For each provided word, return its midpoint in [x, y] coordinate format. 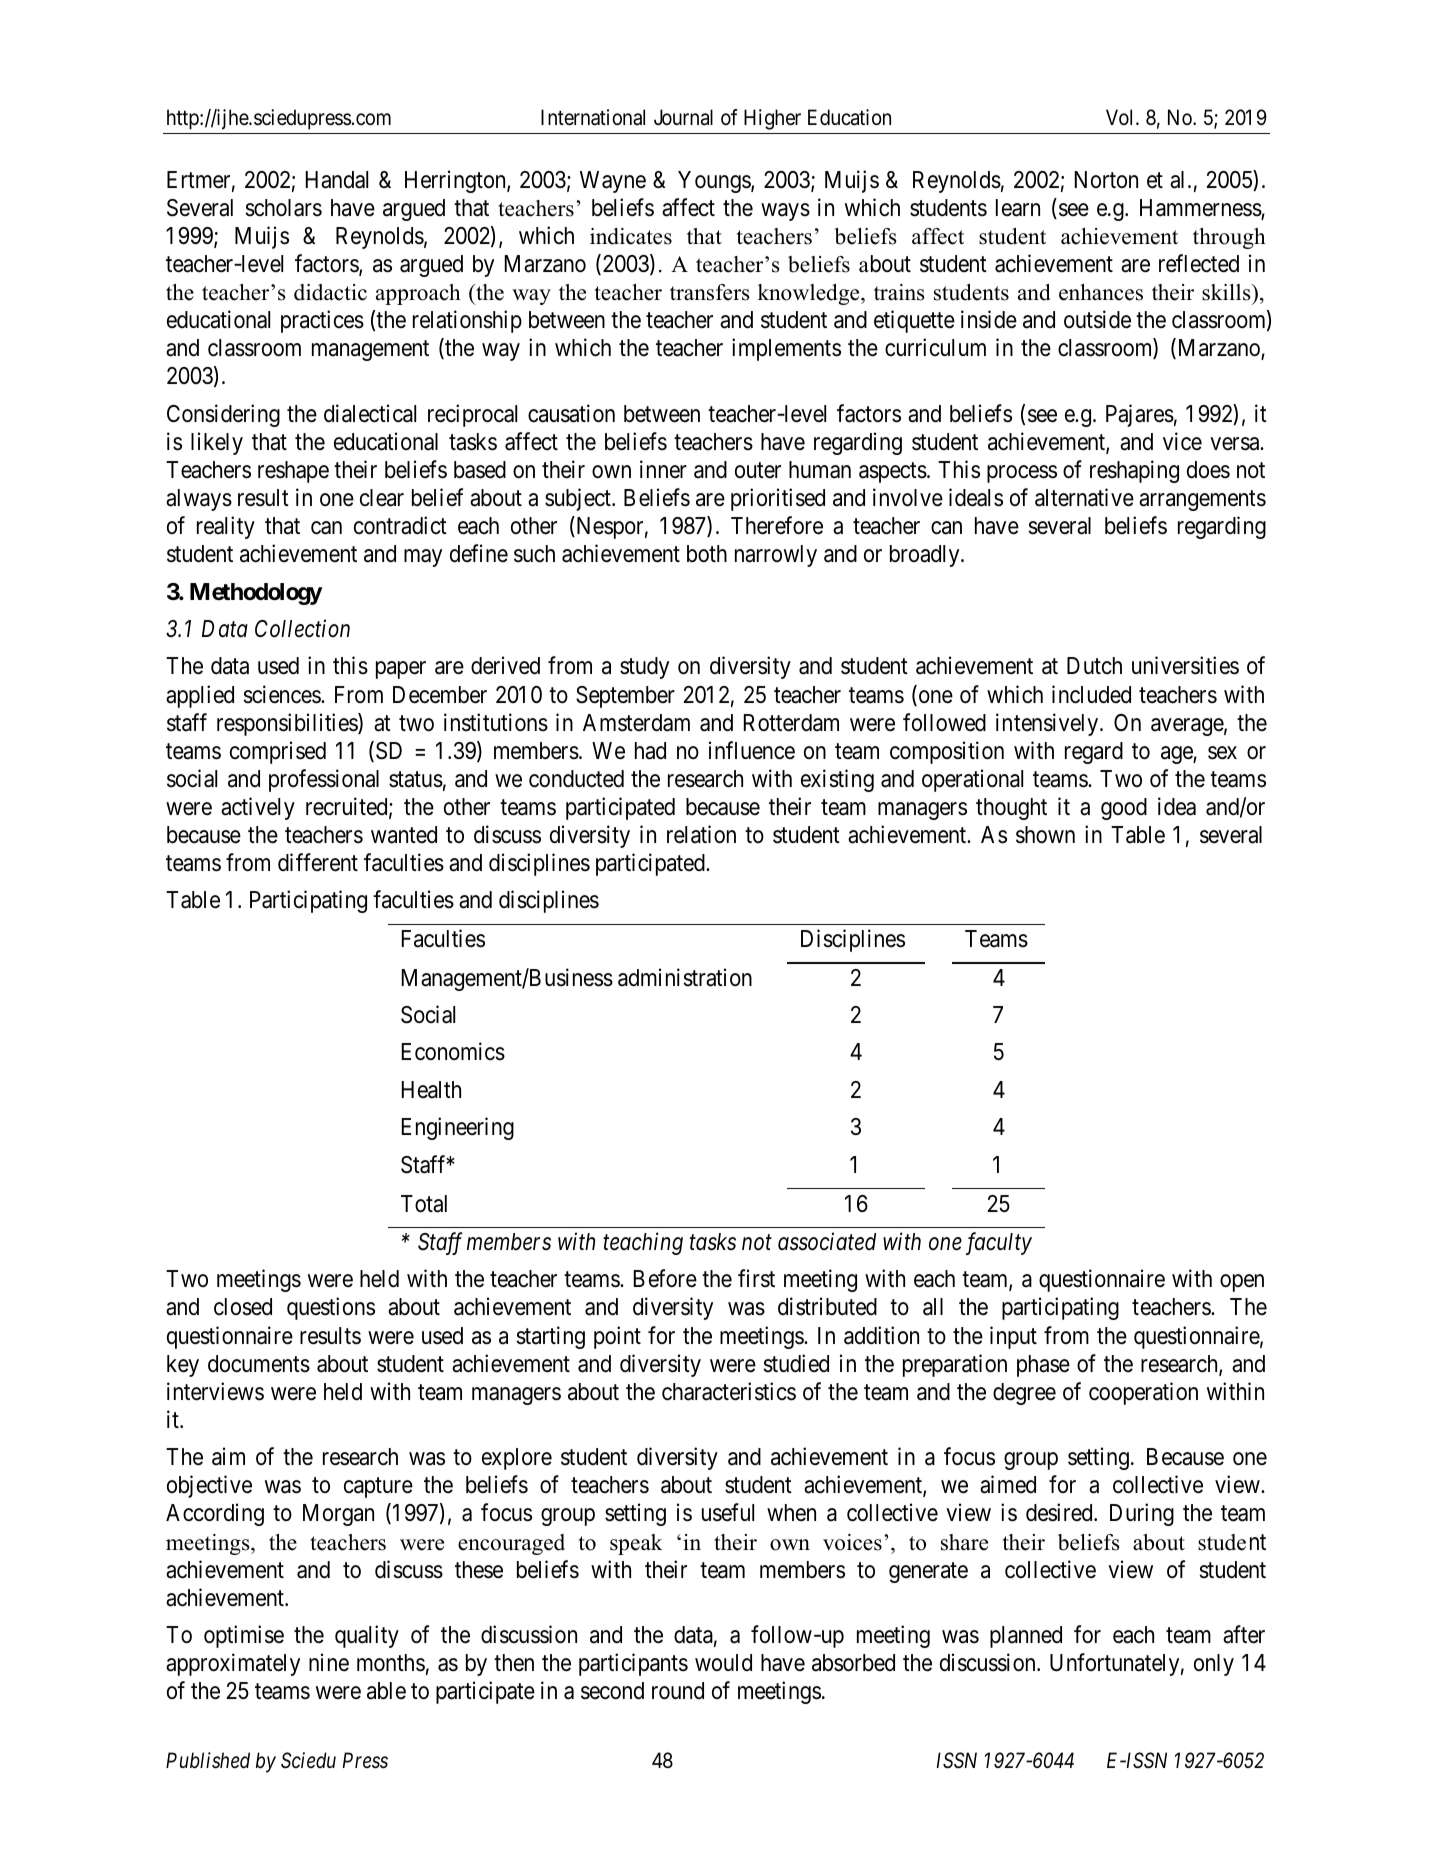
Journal [683, 117]
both [707, 554]
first [756, 1278]
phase [1043, 1366]
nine [329, 1662]
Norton [1106, 179]
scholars [283, 208]
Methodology [256, 594]
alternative [1084, 497]
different [318, 862]
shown [1045, 835]
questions [331, 1309]
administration [685, 977]
